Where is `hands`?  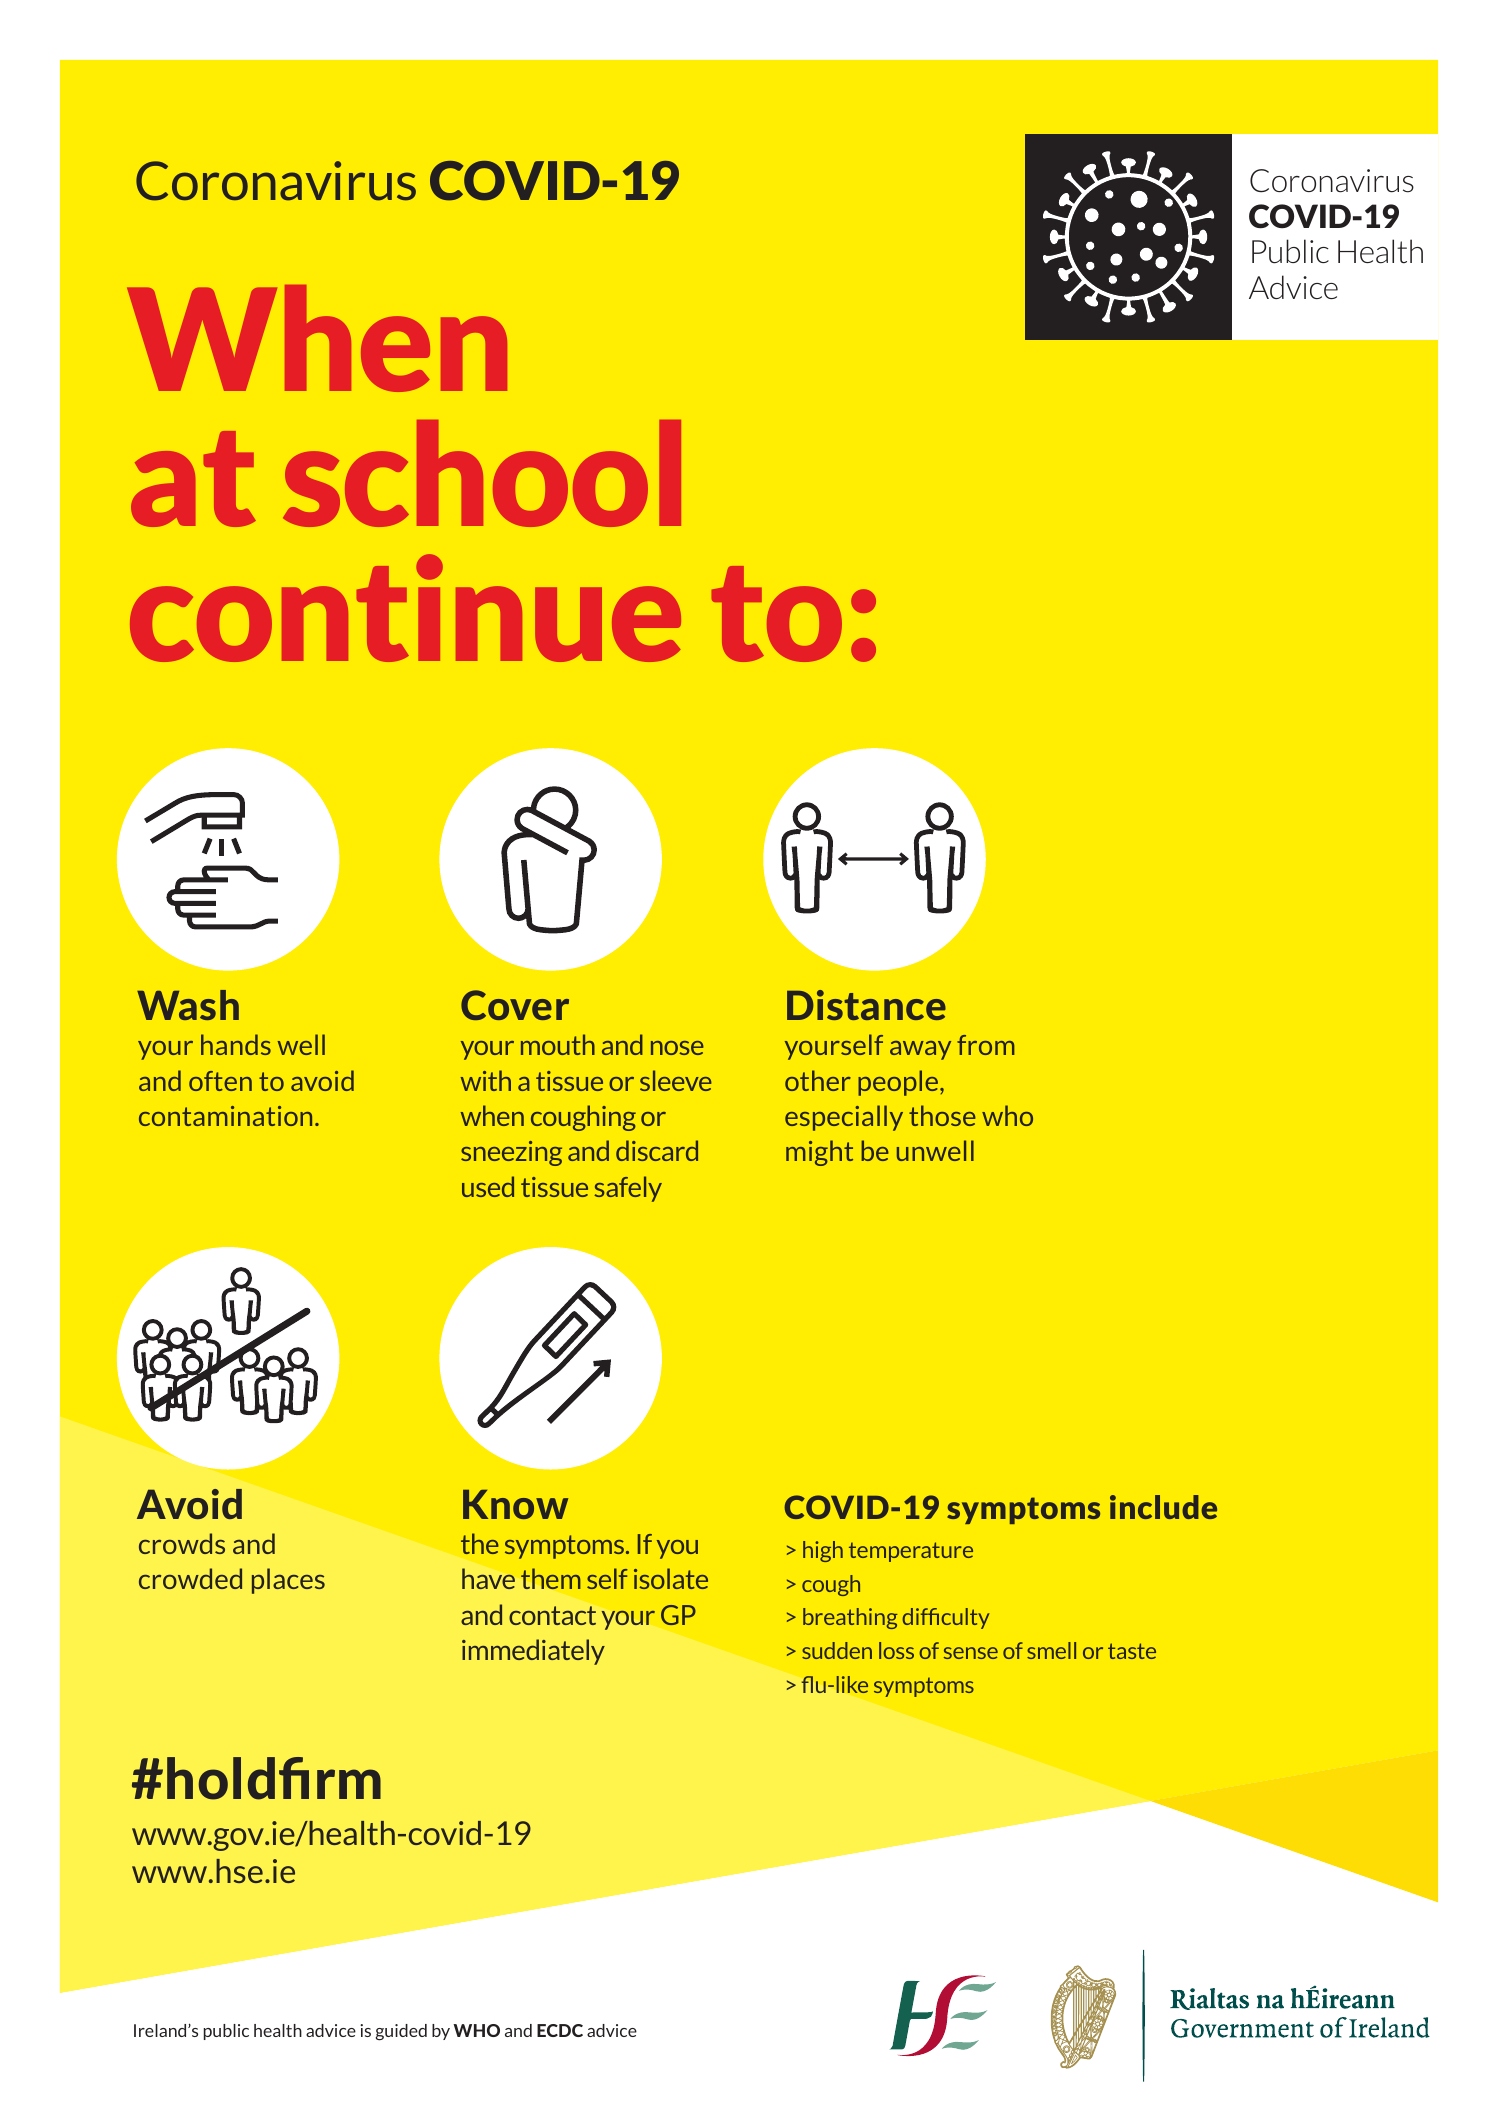 hands is located at coordinates (236, 1044).
